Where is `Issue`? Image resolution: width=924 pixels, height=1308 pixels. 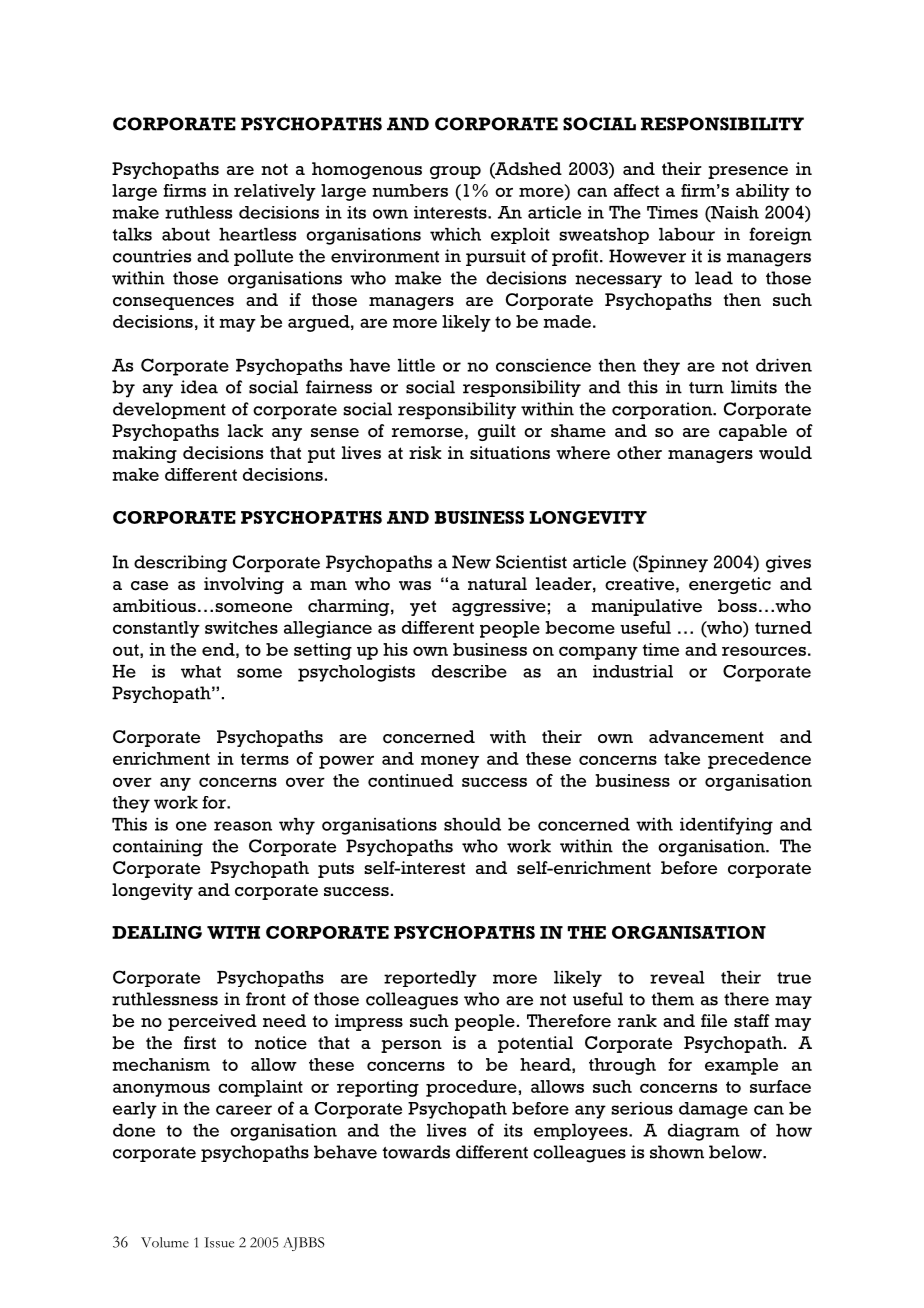
Issue is located at coordinates (219, 1242).
